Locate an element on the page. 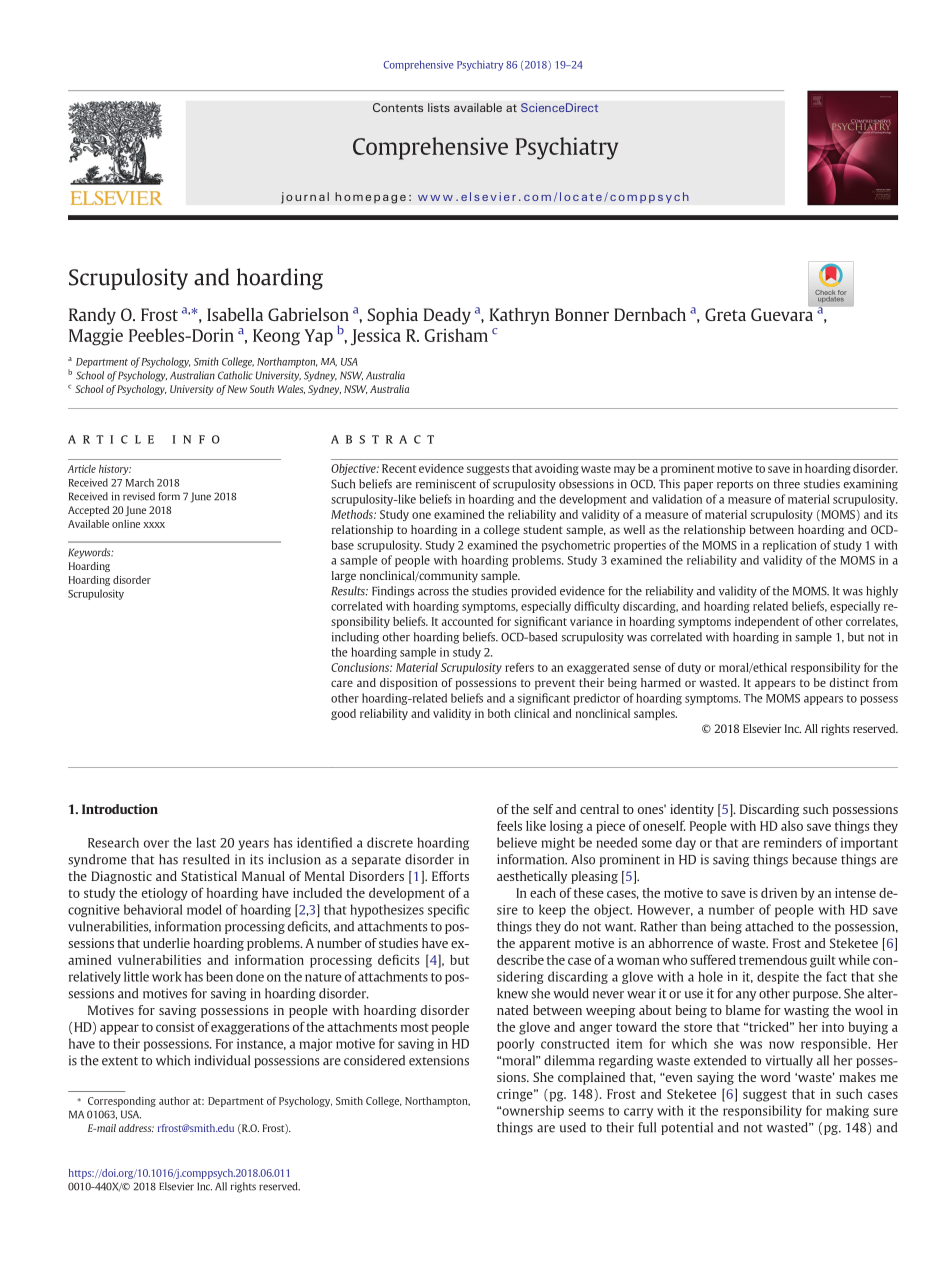 The image size is (952, 1270). reminiscent is located at coordinates (446, 484).
